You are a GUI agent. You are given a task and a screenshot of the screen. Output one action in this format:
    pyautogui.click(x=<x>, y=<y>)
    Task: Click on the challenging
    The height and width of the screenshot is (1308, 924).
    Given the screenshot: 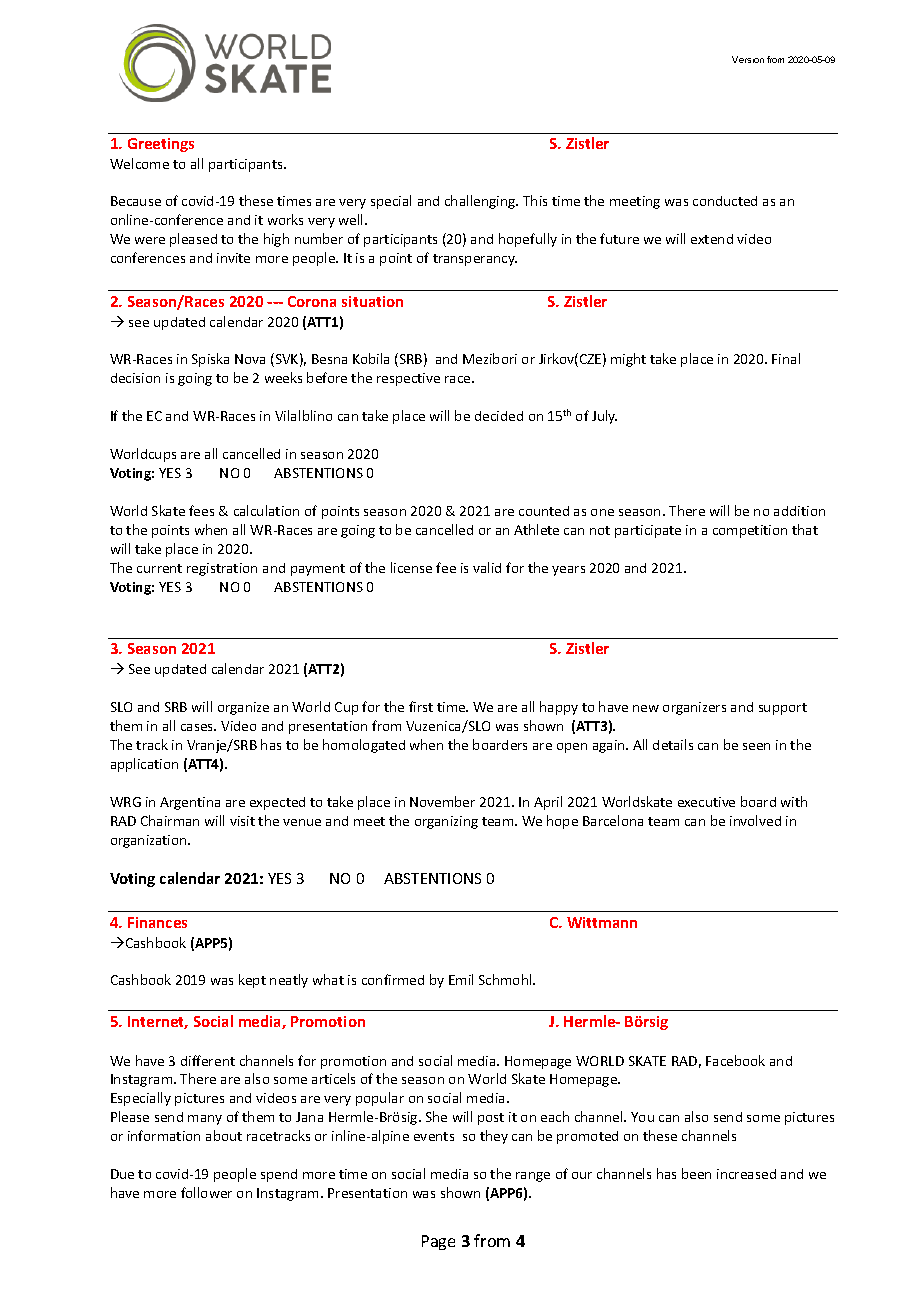 What is the action you would take?
    pyautogui.click(x=481, y=202)
